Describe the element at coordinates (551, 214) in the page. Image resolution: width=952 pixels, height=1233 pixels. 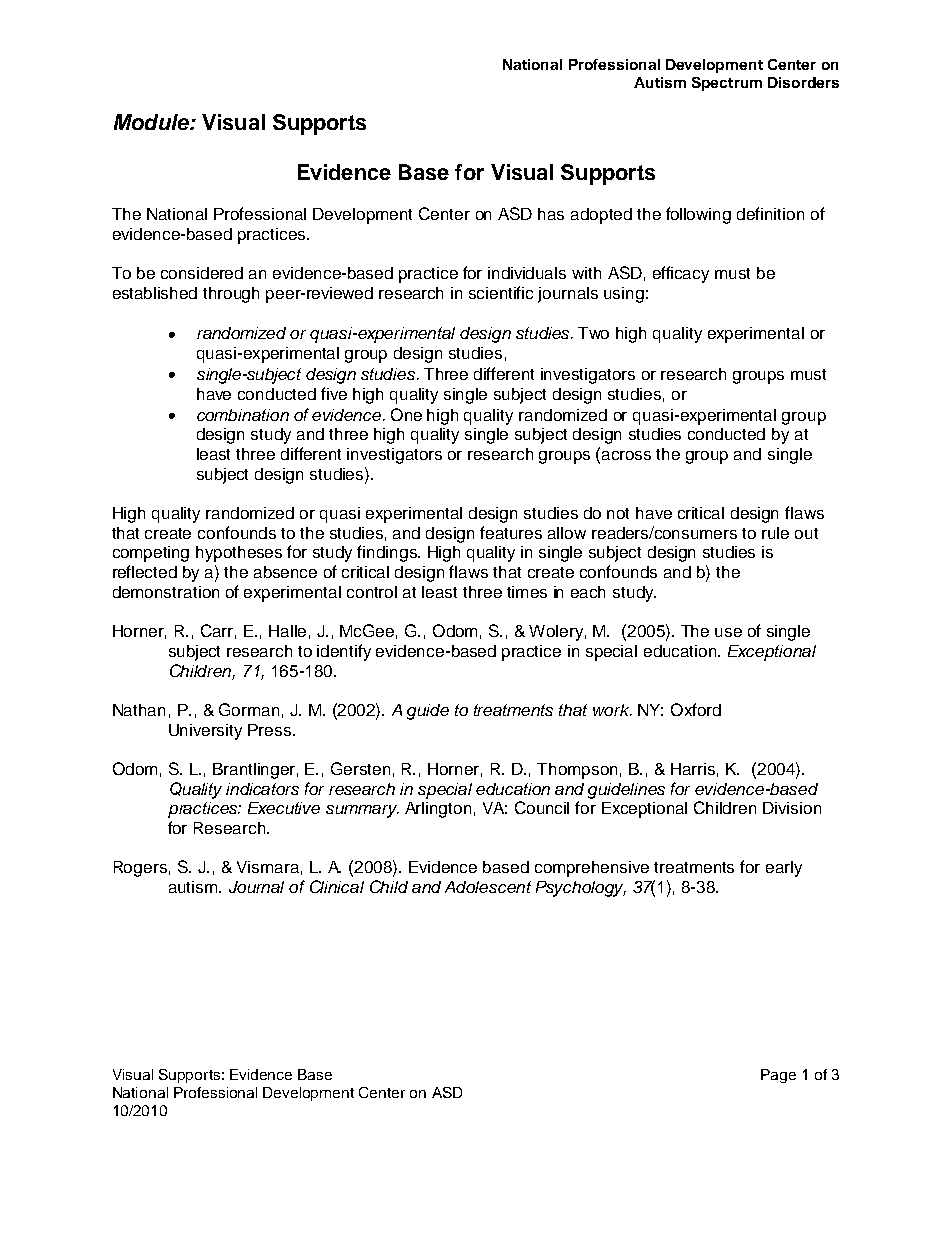
I see `has` at that location.
